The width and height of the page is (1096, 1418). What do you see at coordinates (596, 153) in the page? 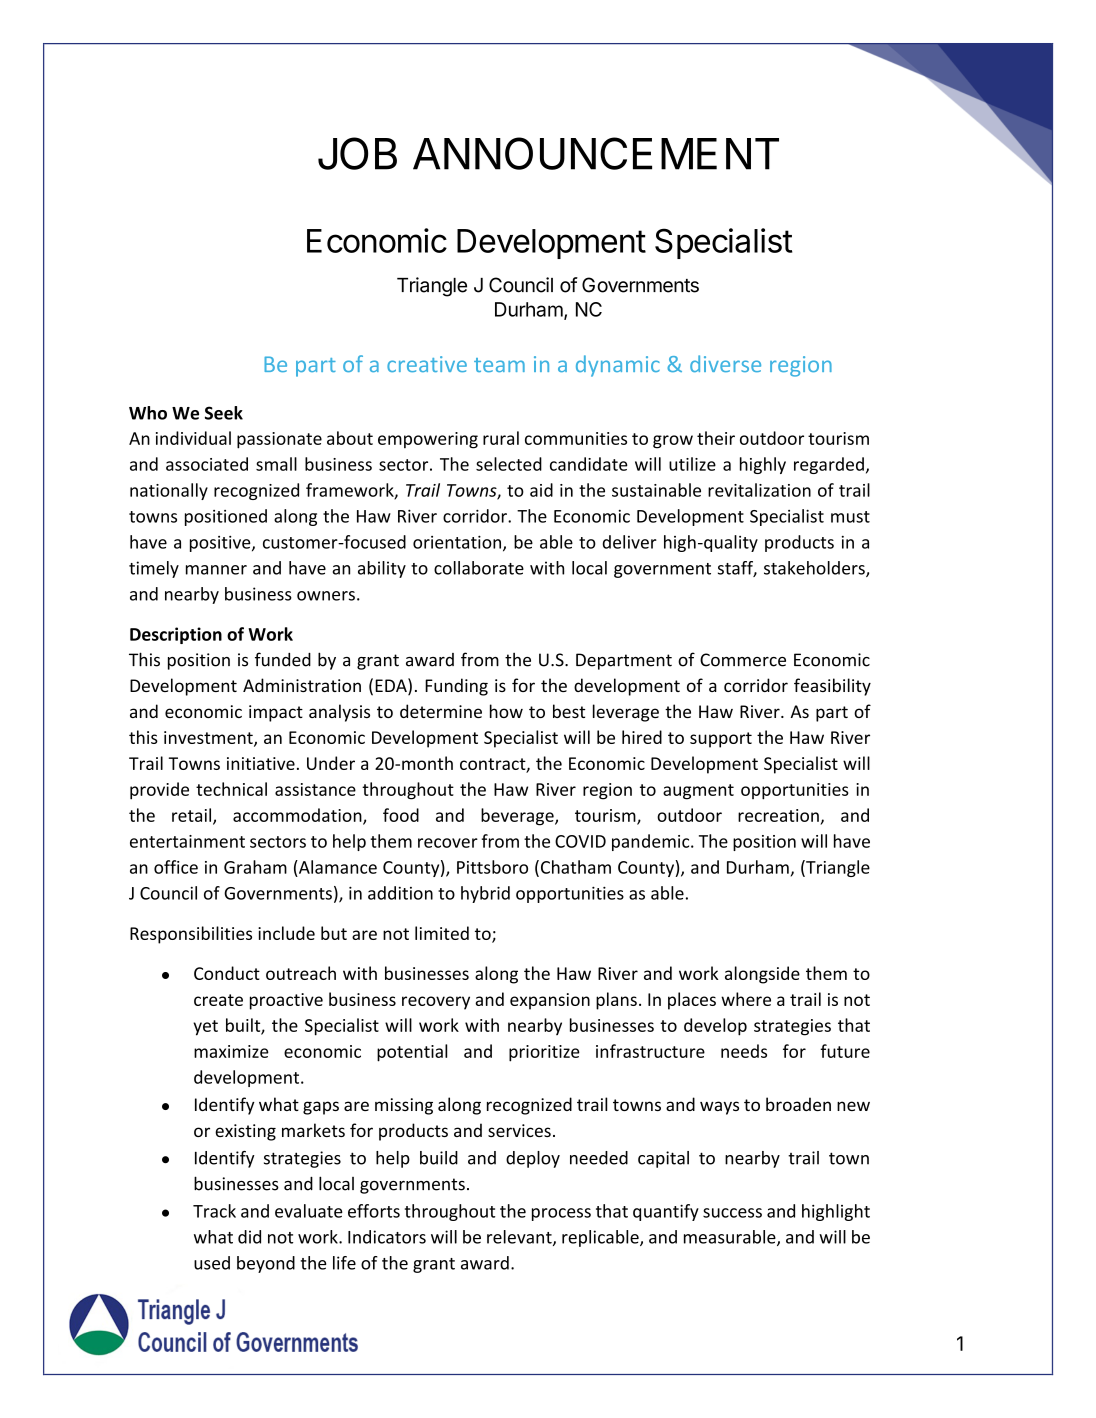
I see `ANNOUNCEMENT` at bounding box center [596, 153].
